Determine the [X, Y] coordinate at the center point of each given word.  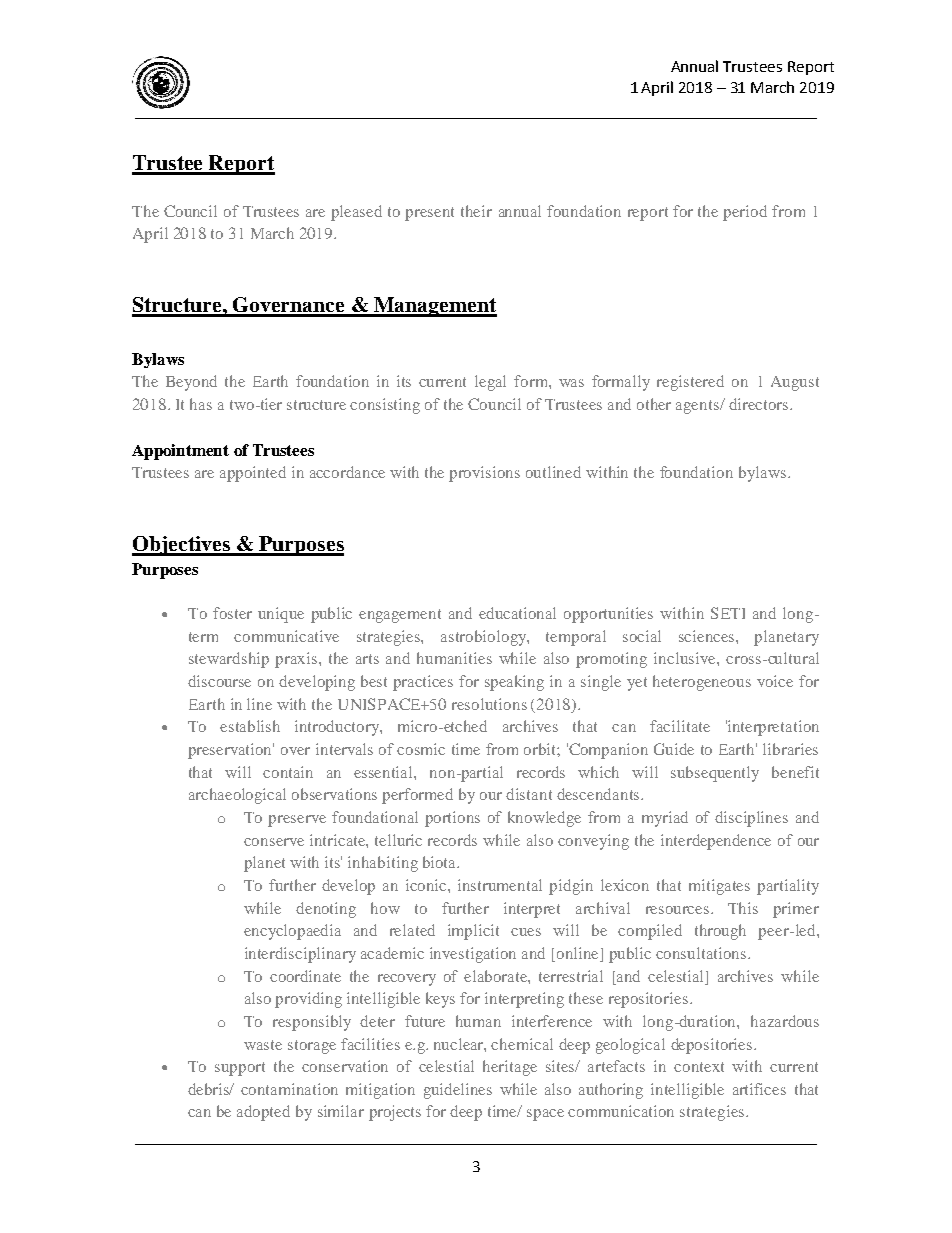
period [745, 213]
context [699, 1067]
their [476, 211]
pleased [356, 213]
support [240, 1069]
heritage [510, 1068]
